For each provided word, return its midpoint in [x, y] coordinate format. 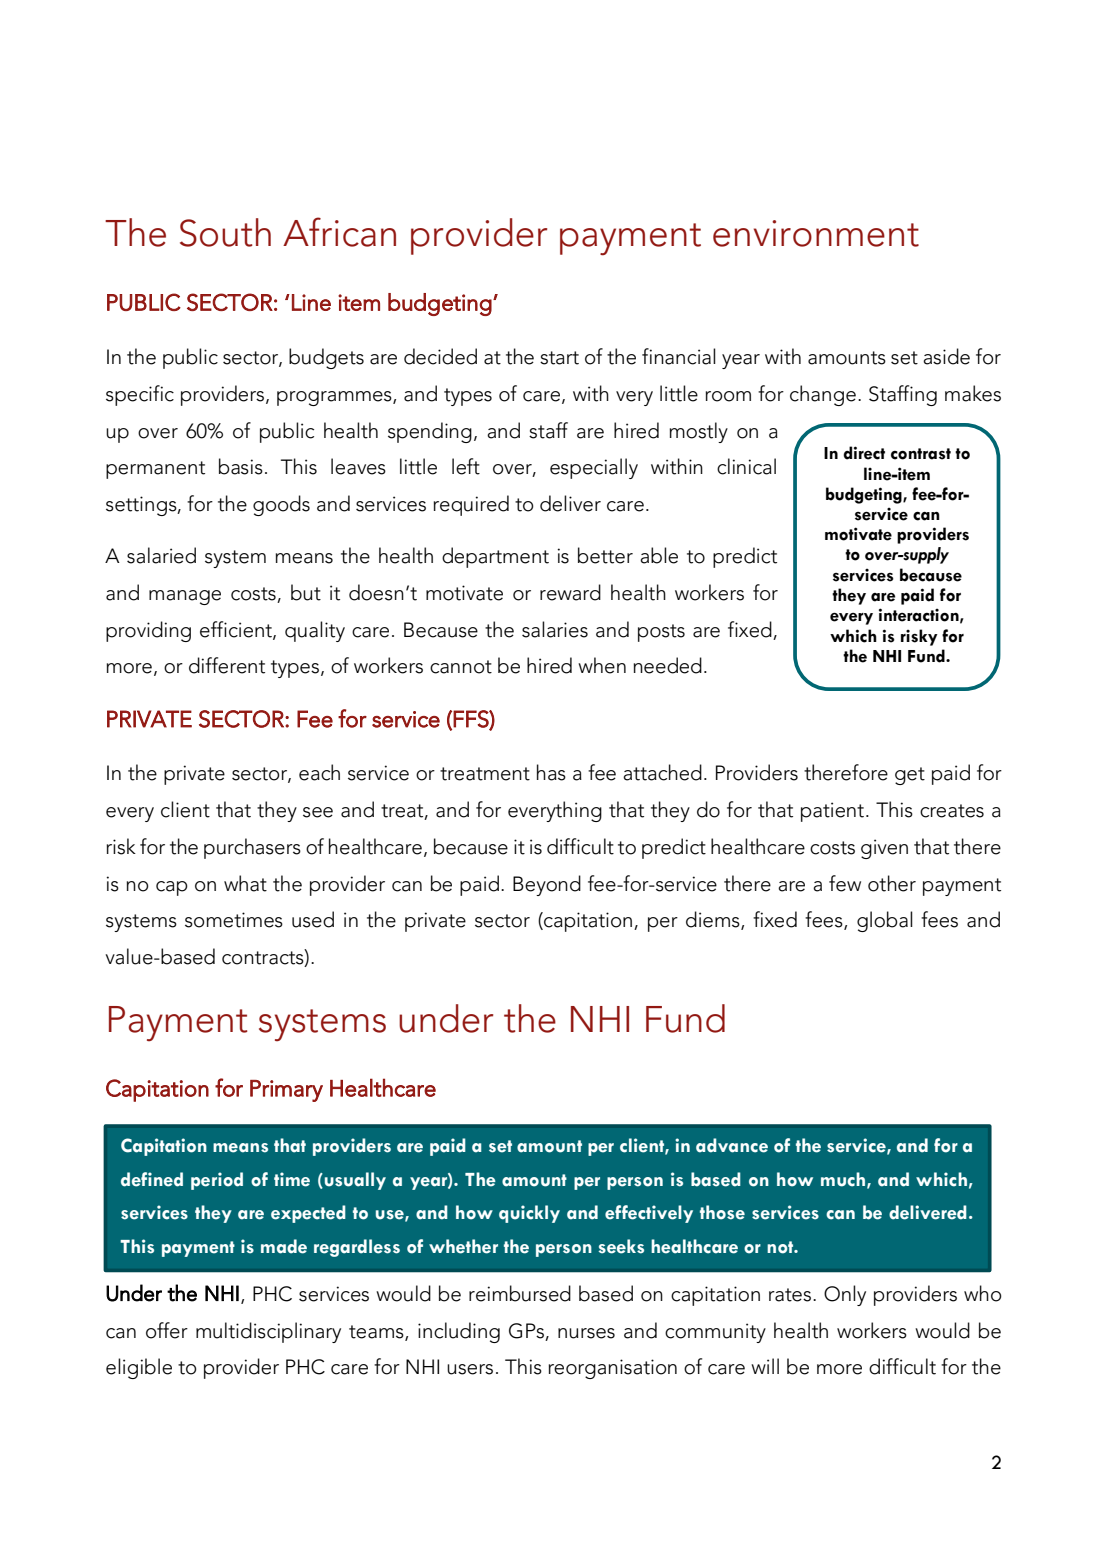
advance [732, 1145]
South [225, 232]
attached [662, 772]
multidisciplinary [268, 1332]
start [559, 358]
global [885, 921]
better [605, 555]
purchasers [252, 848]
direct [864, 453]
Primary [286, 1091]
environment [816, 233]
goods [281, 505]
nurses [586, 1333]
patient [832, 812]
